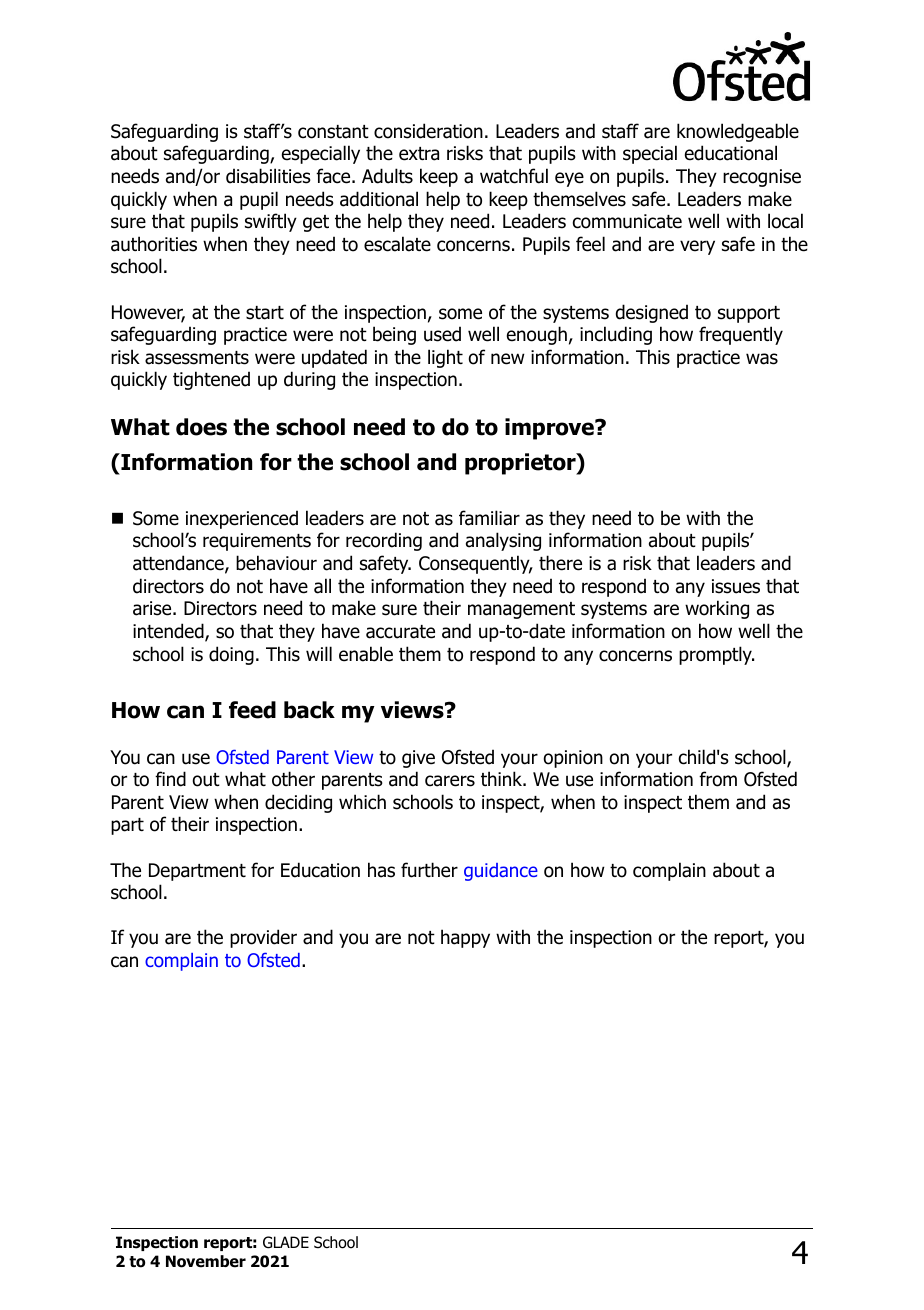  I want to click on familiar, so click(489, 518).
